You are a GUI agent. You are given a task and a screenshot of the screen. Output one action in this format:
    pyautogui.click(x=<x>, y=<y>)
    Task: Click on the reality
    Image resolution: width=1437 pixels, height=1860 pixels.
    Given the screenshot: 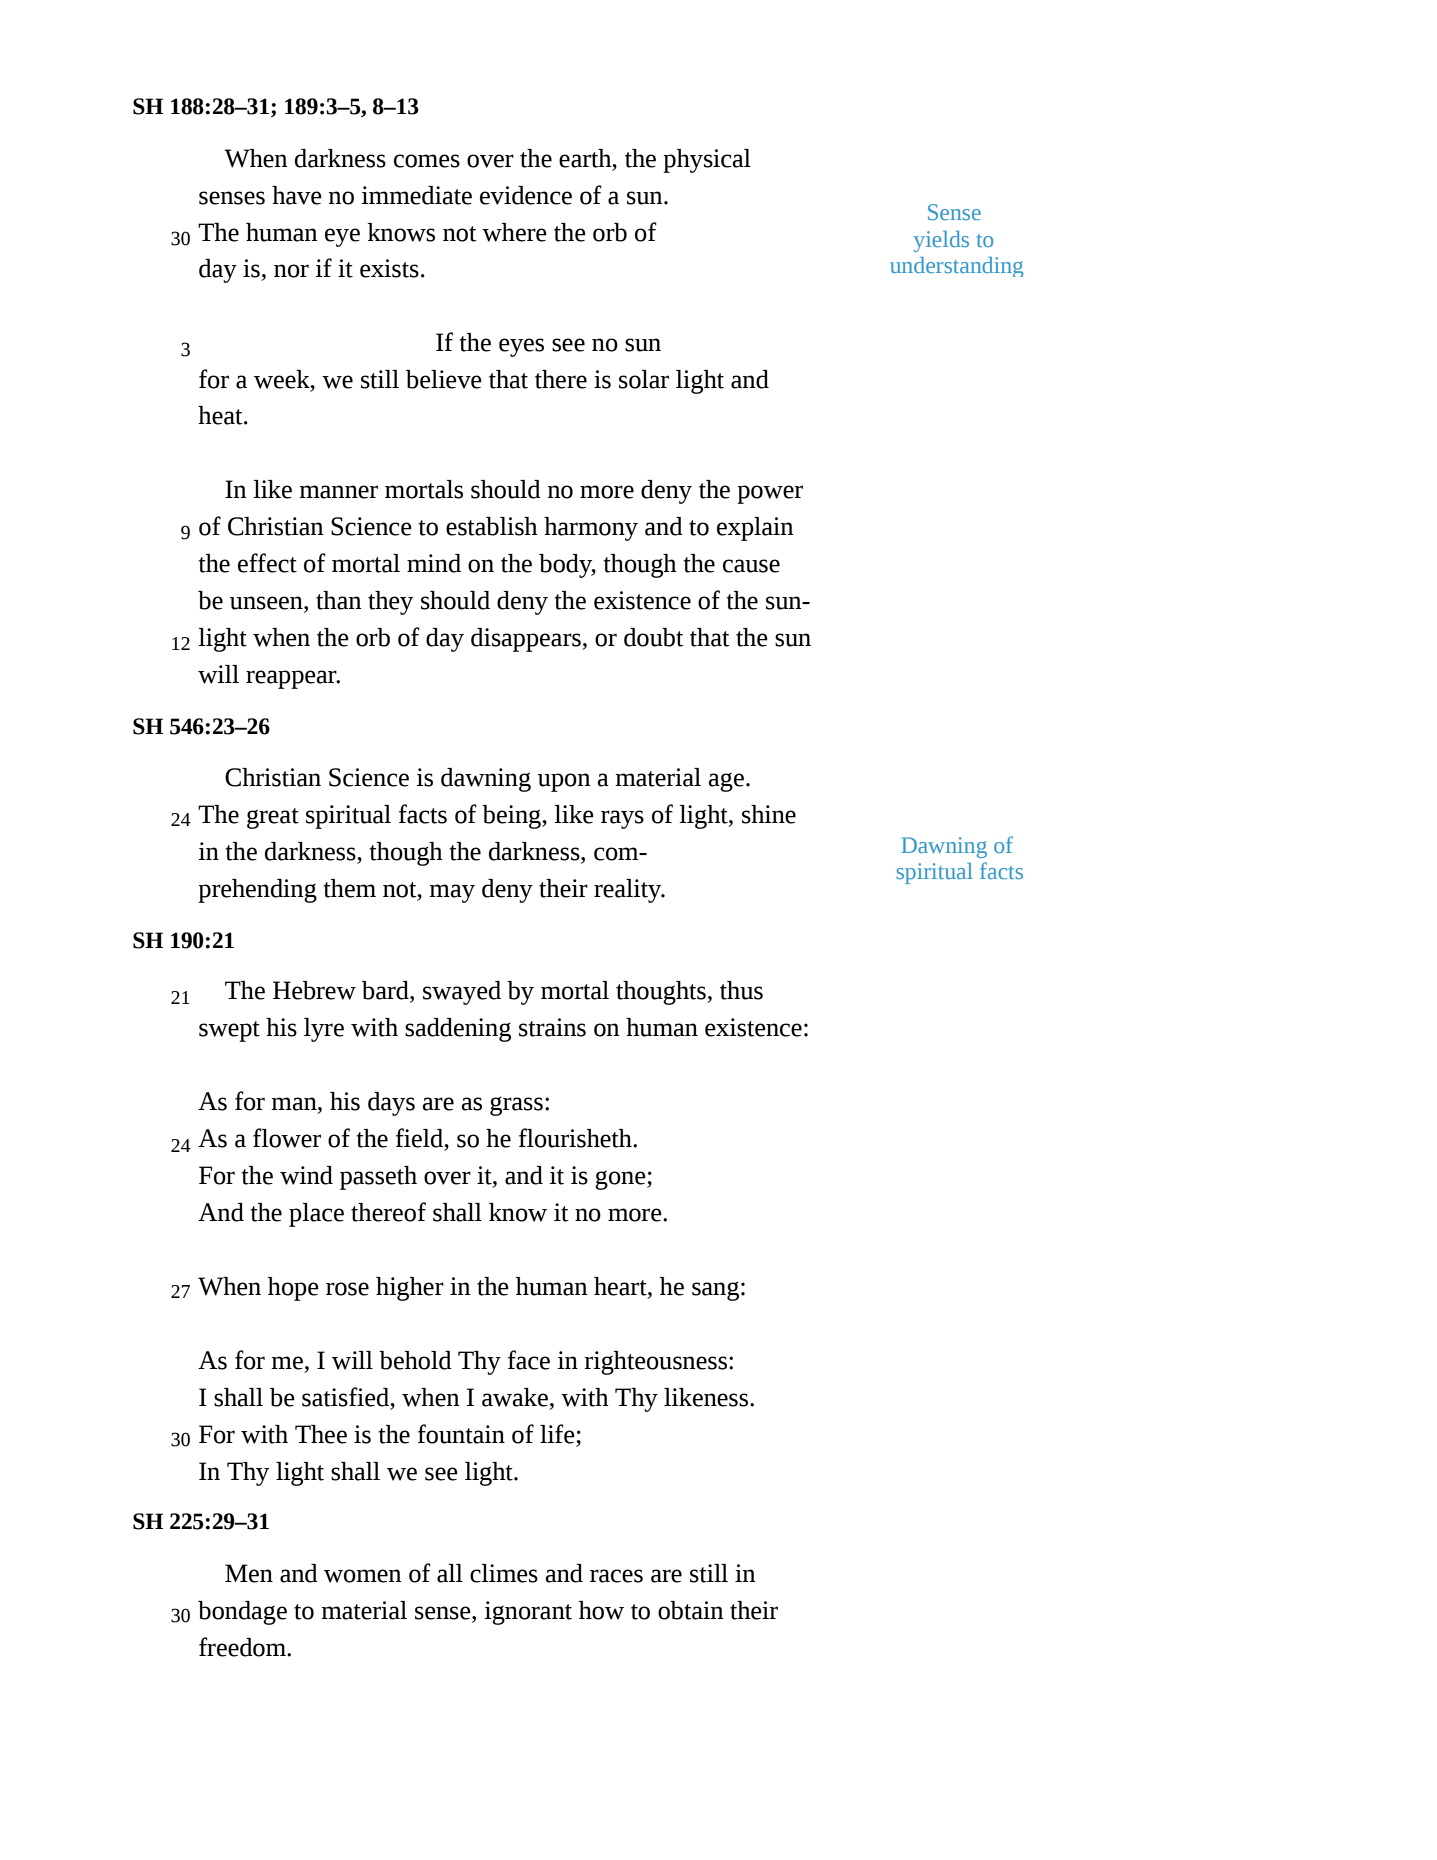 What is the action you would take?
    pyautogui.click(x=629, y=891)
